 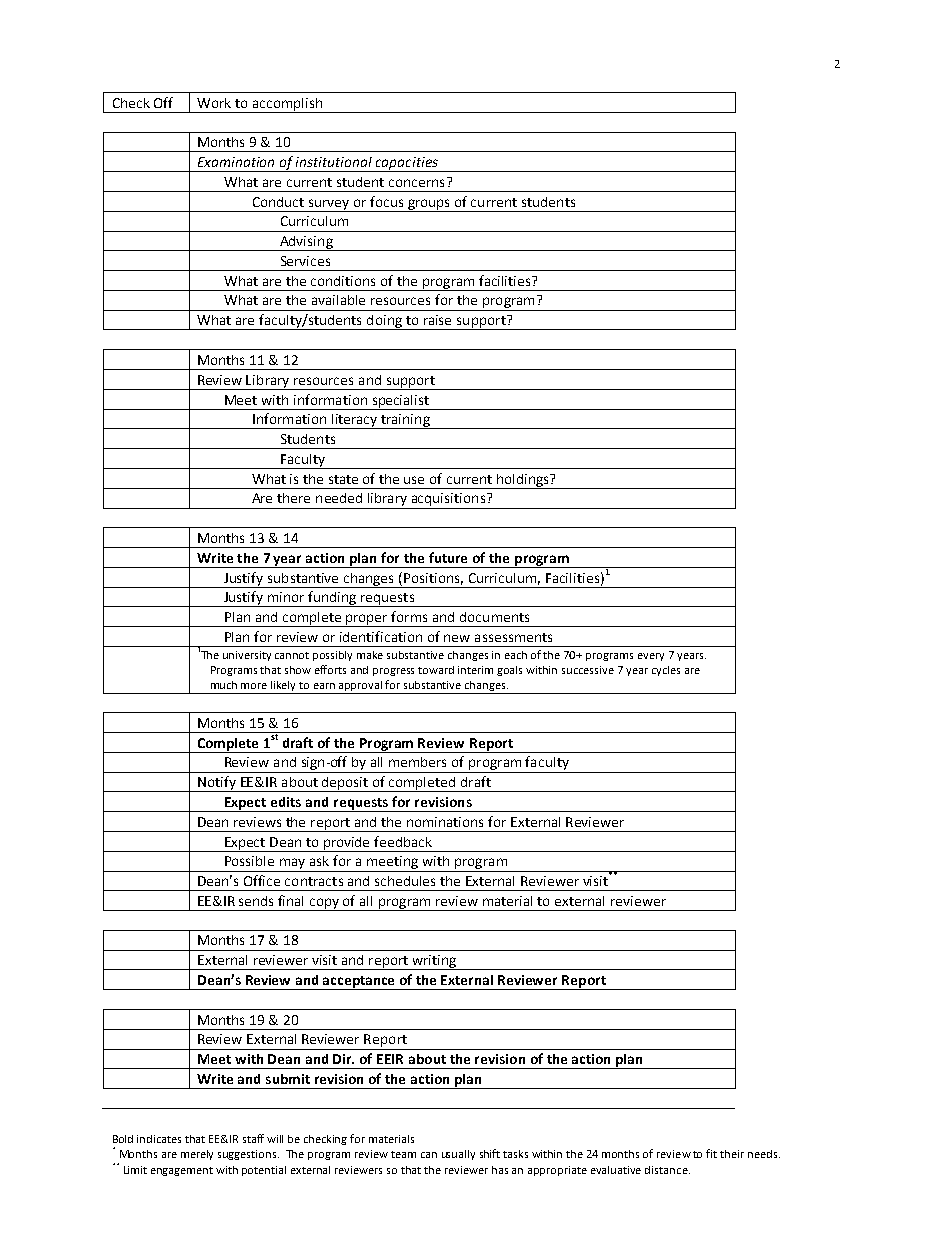 What do you see at coordinates (197, 1155) in the screenshot?
I see `merely` at bounding box center [197, 1155].
